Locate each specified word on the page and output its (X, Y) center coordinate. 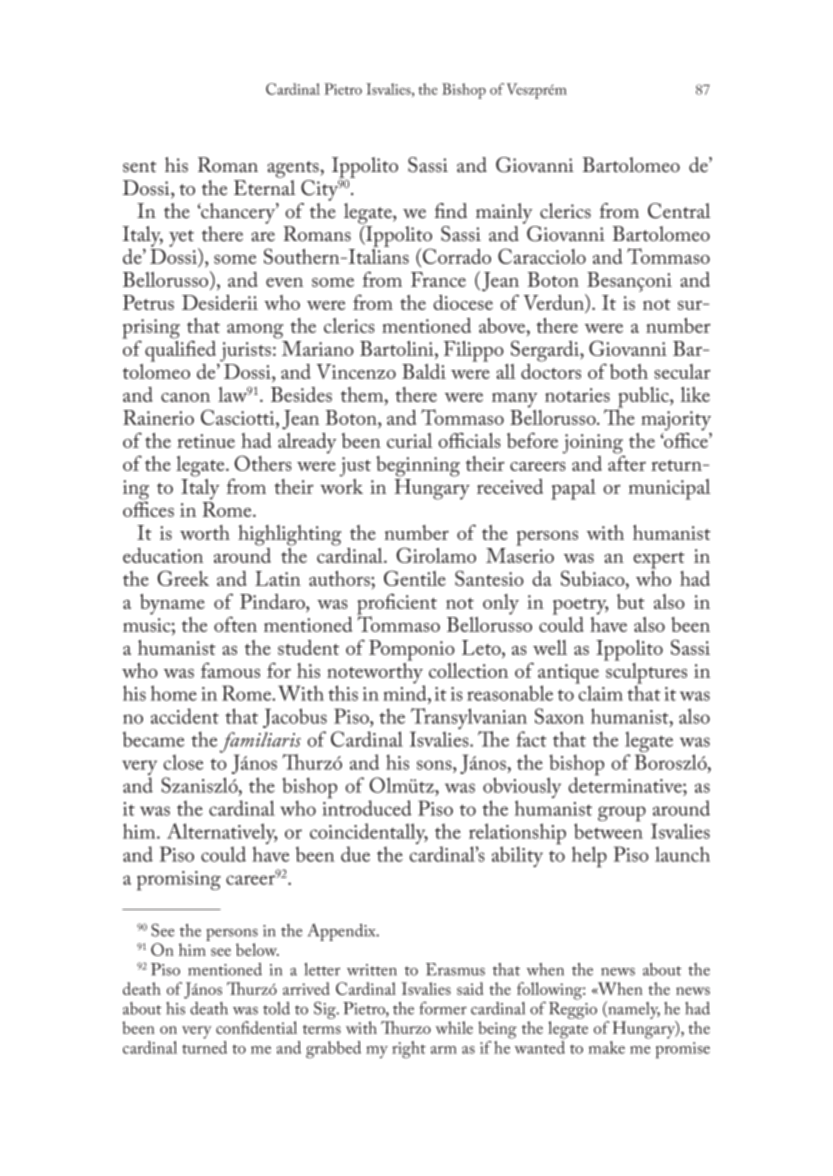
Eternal (264, 188)
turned (204, 1047)
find (451, 211)
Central (679, 211)
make (606, 1047)
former (443, 1008)
